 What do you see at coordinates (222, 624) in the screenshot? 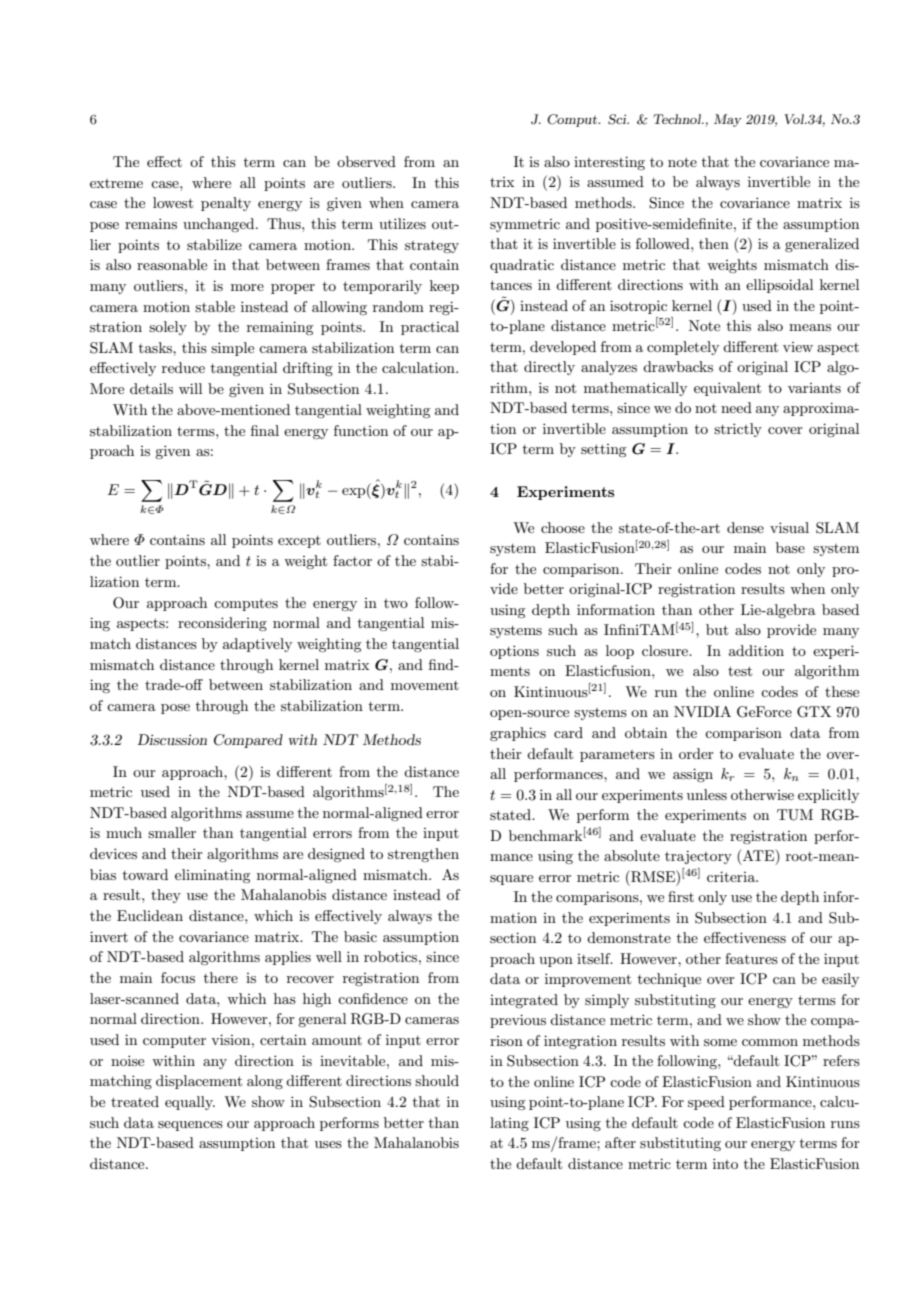
I see `reconsidering` at bounding box center [222, 624].
